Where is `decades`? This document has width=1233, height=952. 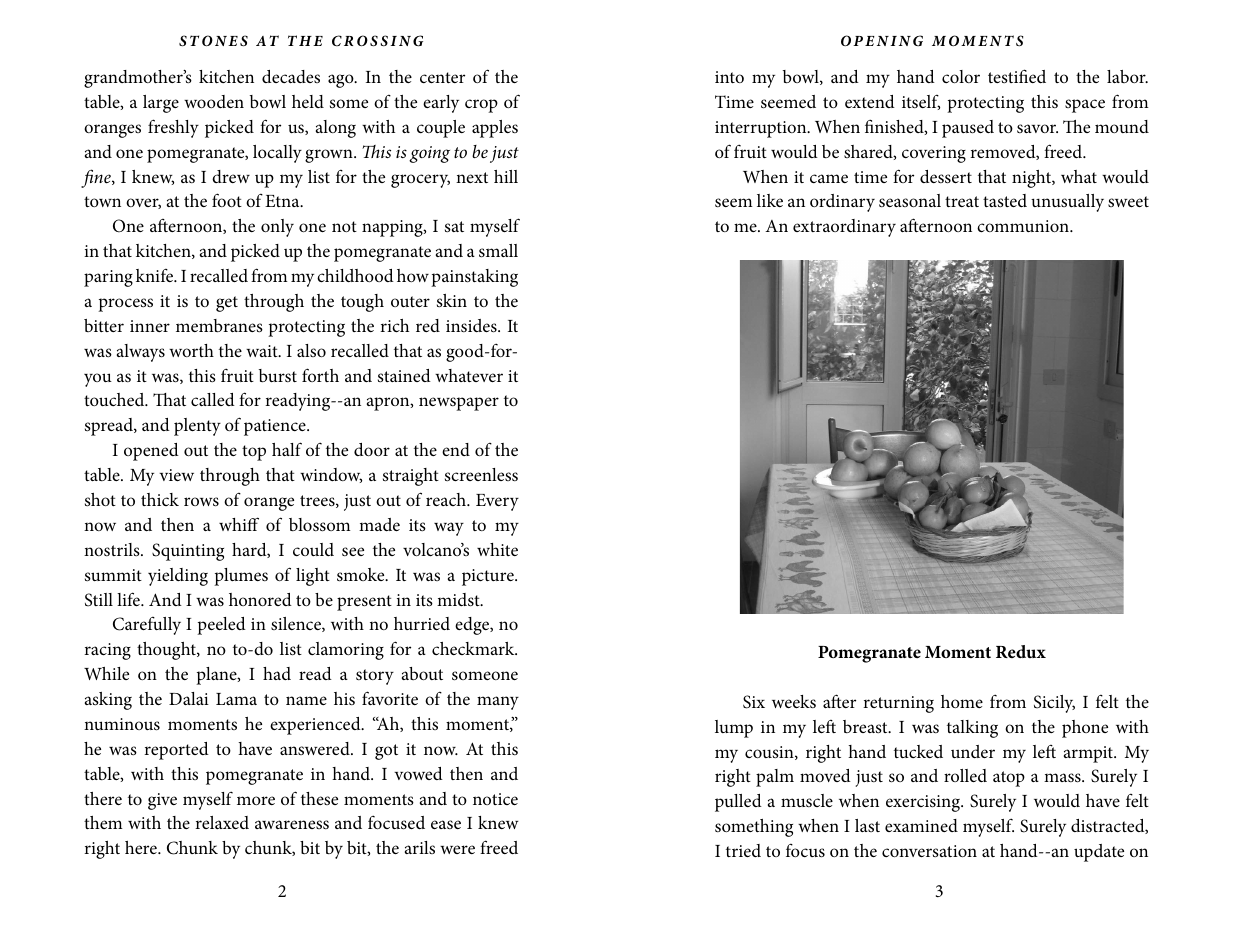
decades is located at coordinates (291, 76).
